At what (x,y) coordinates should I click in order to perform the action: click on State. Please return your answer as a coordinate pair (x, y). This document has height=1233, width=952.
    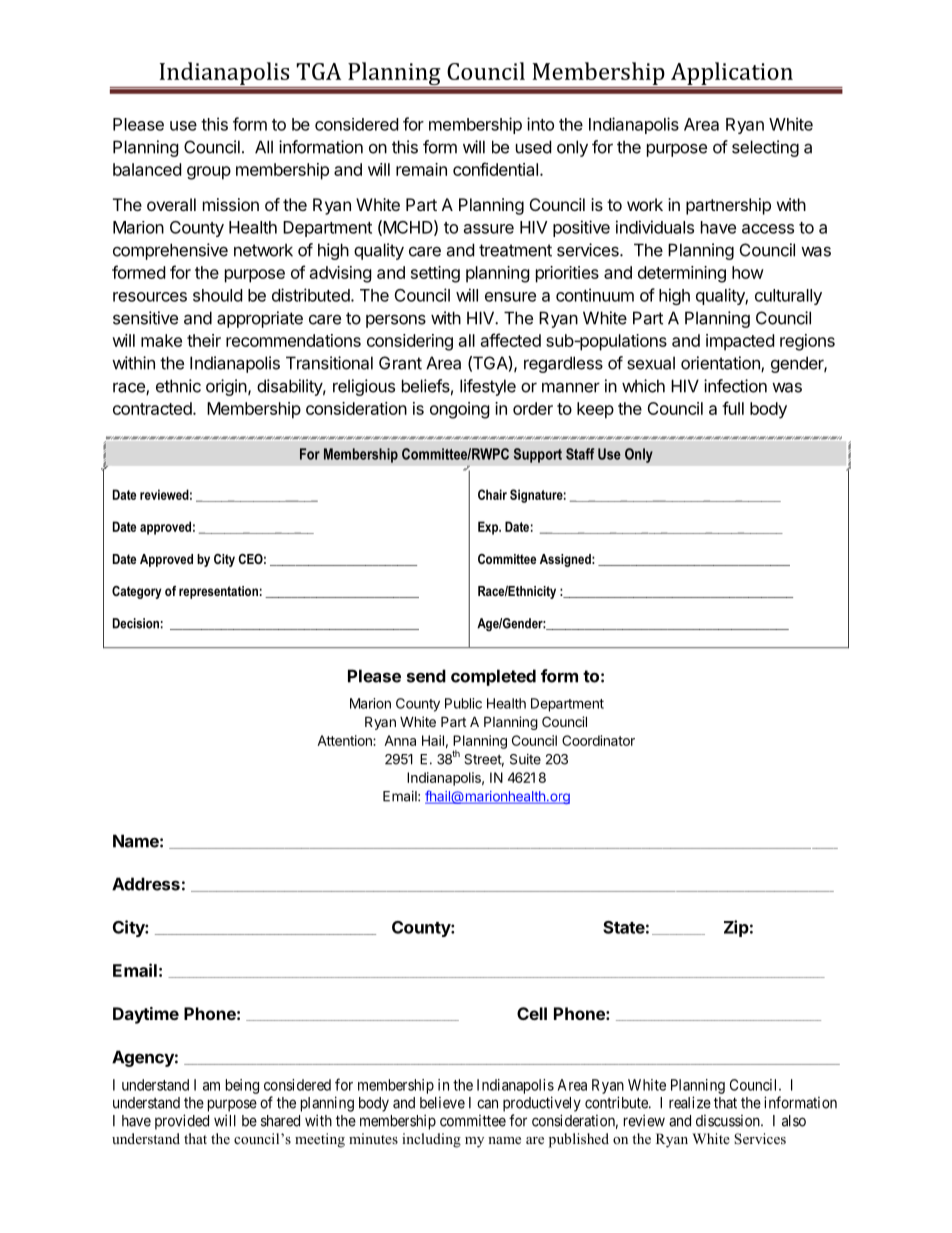
    Looking at the image, I should click on (624, 927).
